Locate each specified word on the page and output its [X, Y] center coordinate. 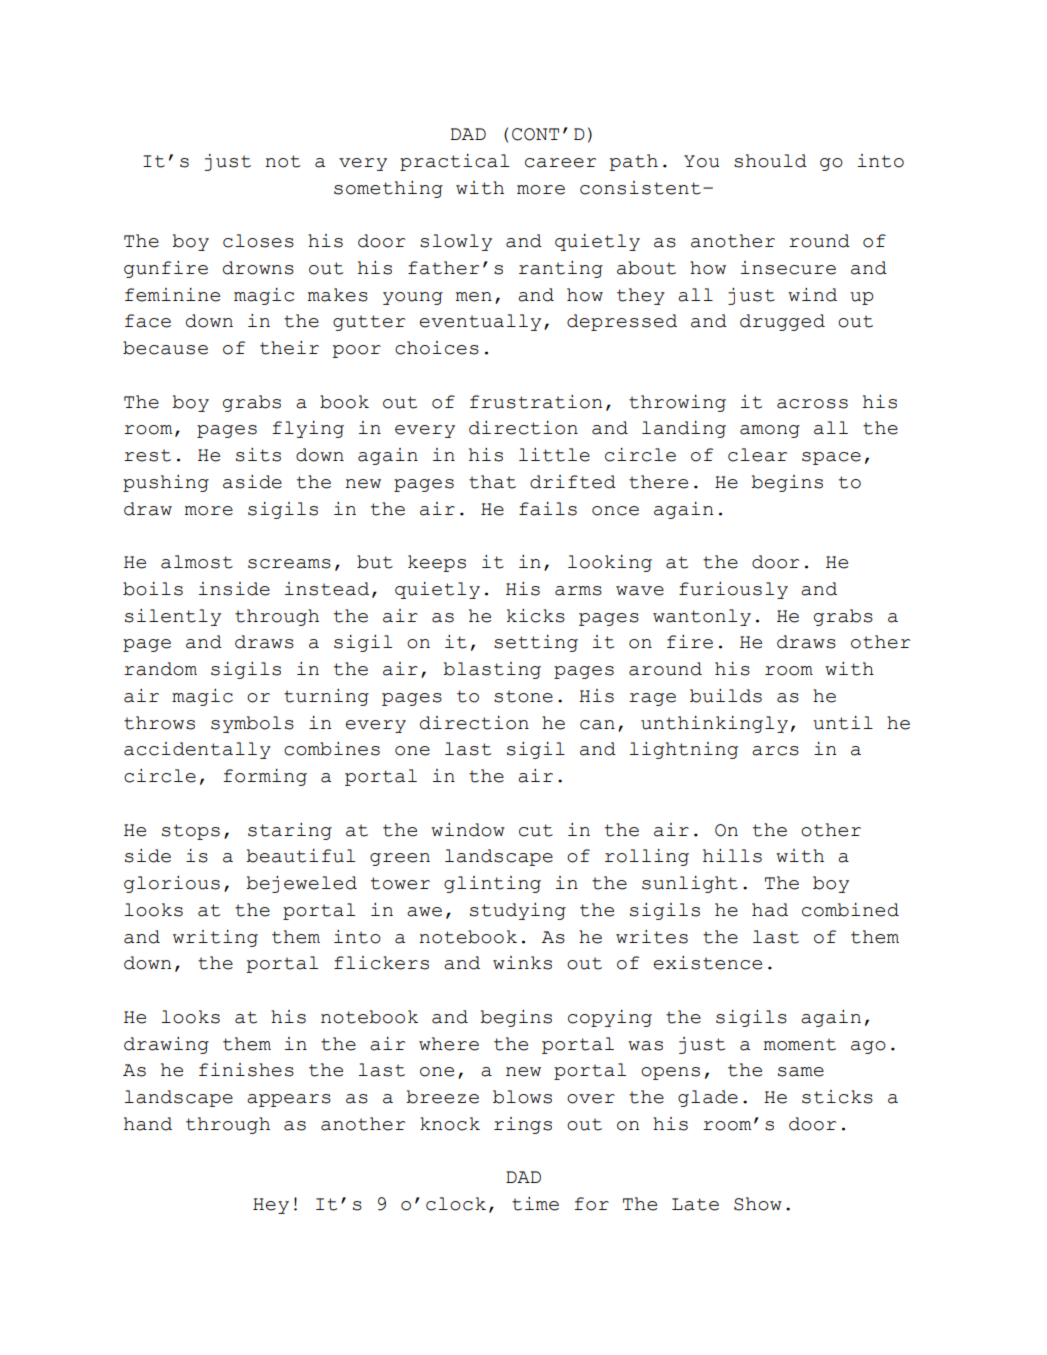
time [535, 1204]
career [560, 163]
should [770, 161]
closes [258, 241]
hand [148, 1124]
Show [758, 1204]
